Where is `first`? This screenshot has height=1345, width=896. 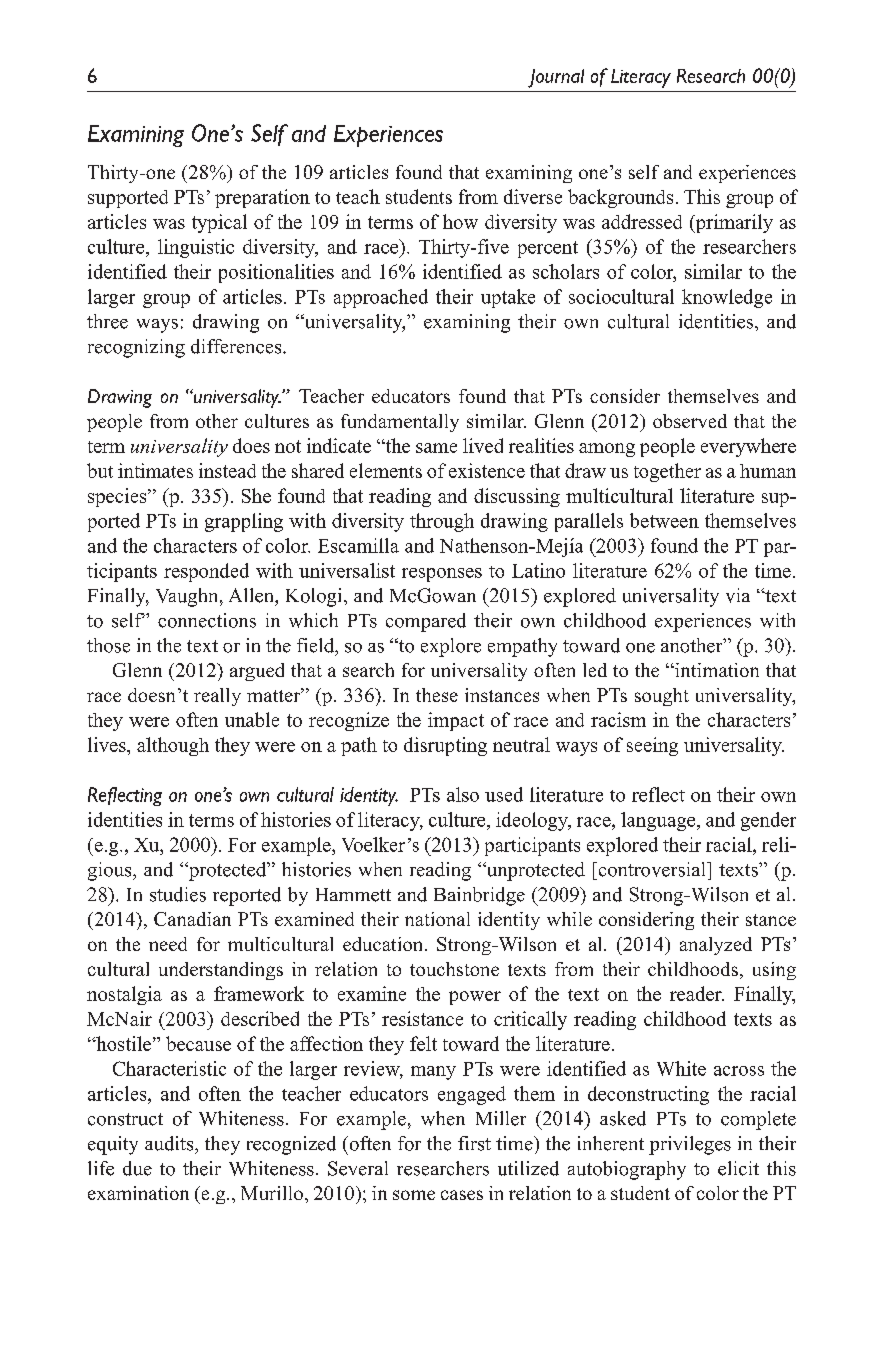 first is located at coordinates (474, 1143).
